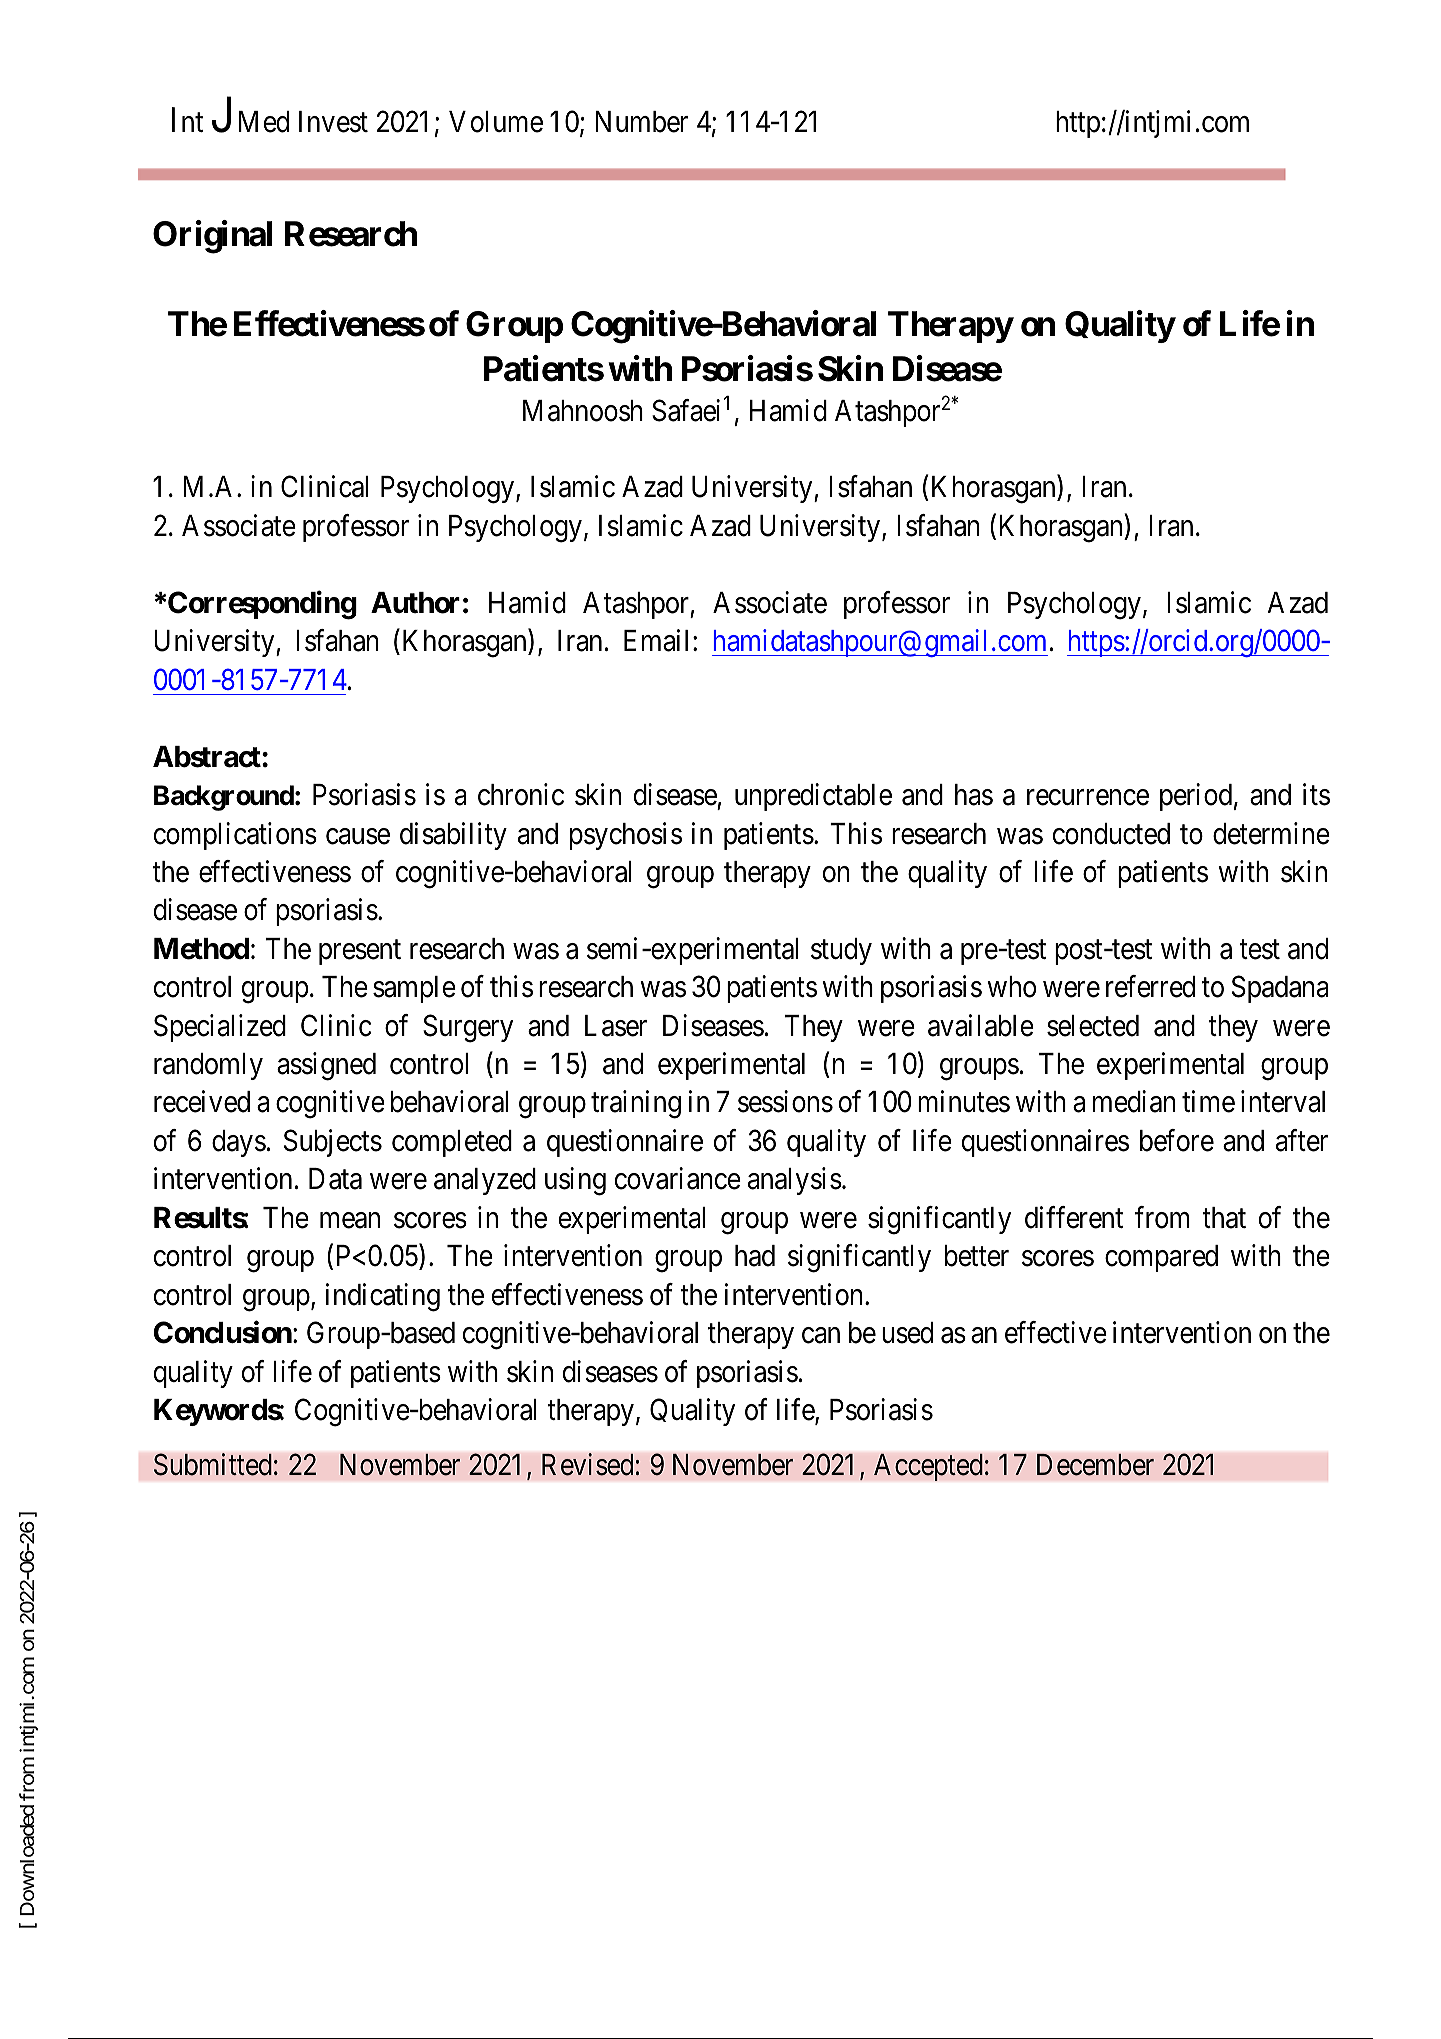 The height and width of the screenshot is (2039, 1441). What do you see at coordinates (213, 1465) in the screenshot?
I see `Submitted` at bounding box center [213, 1465].
